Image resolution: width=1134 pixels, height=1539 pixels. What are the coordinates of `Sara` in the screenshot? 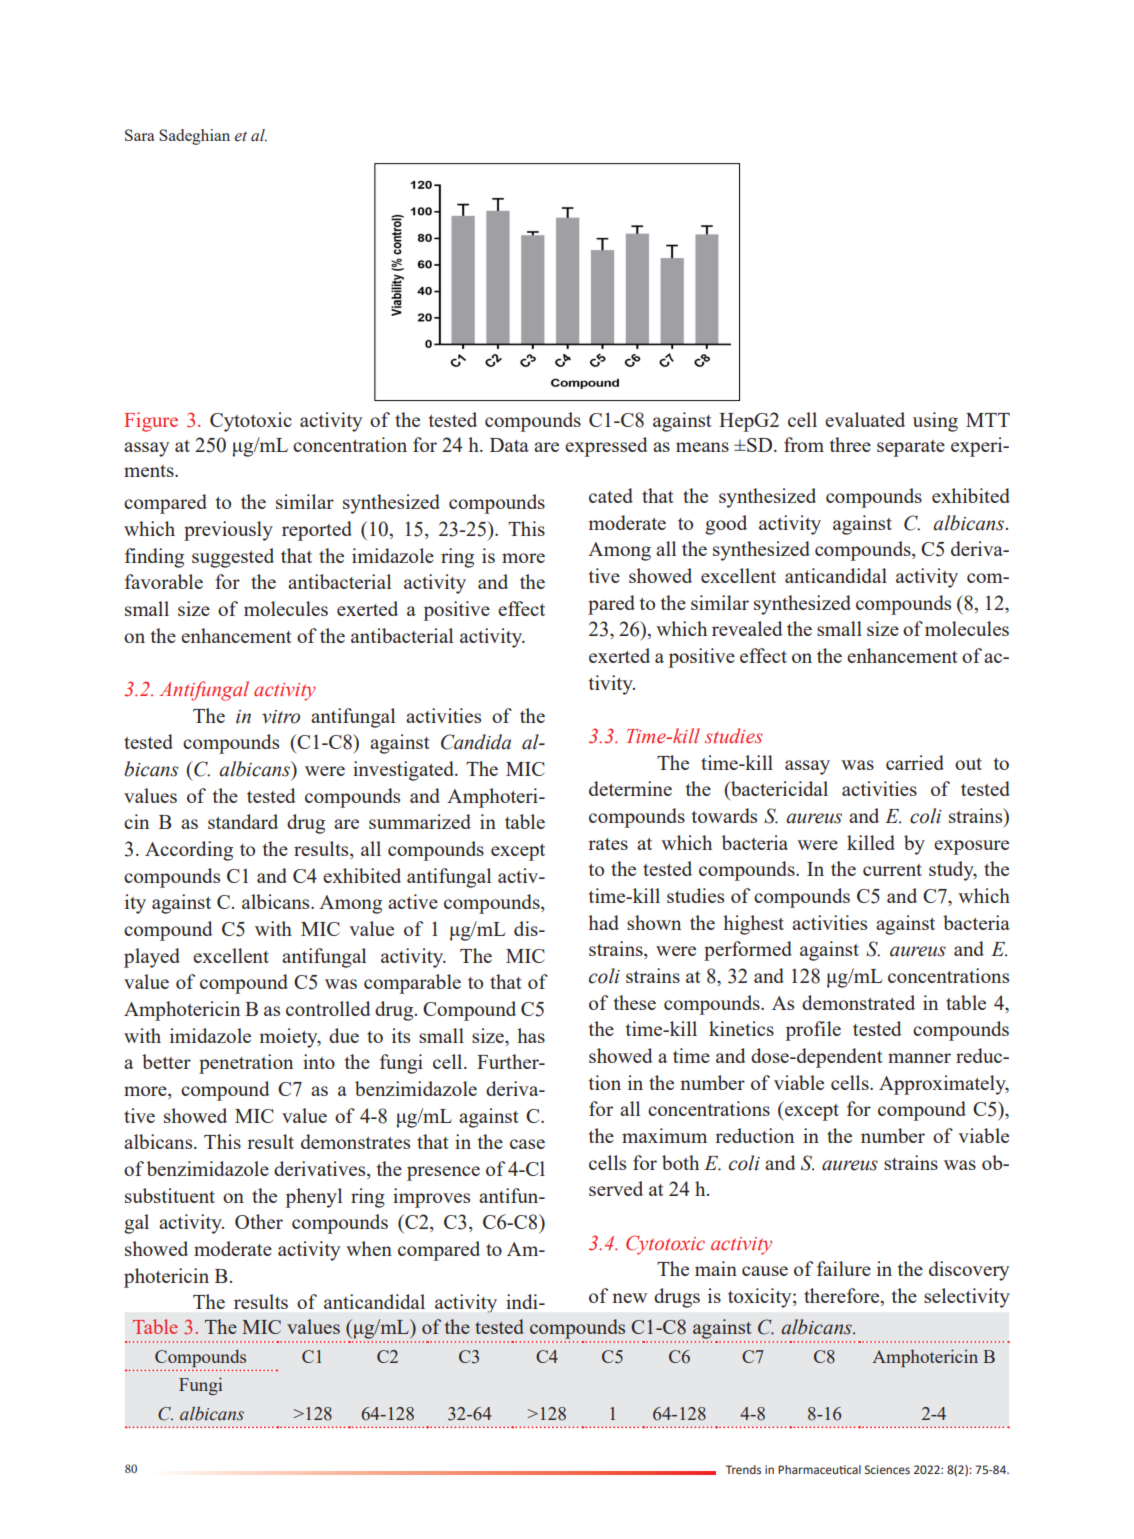 It's located at (140, 135).
